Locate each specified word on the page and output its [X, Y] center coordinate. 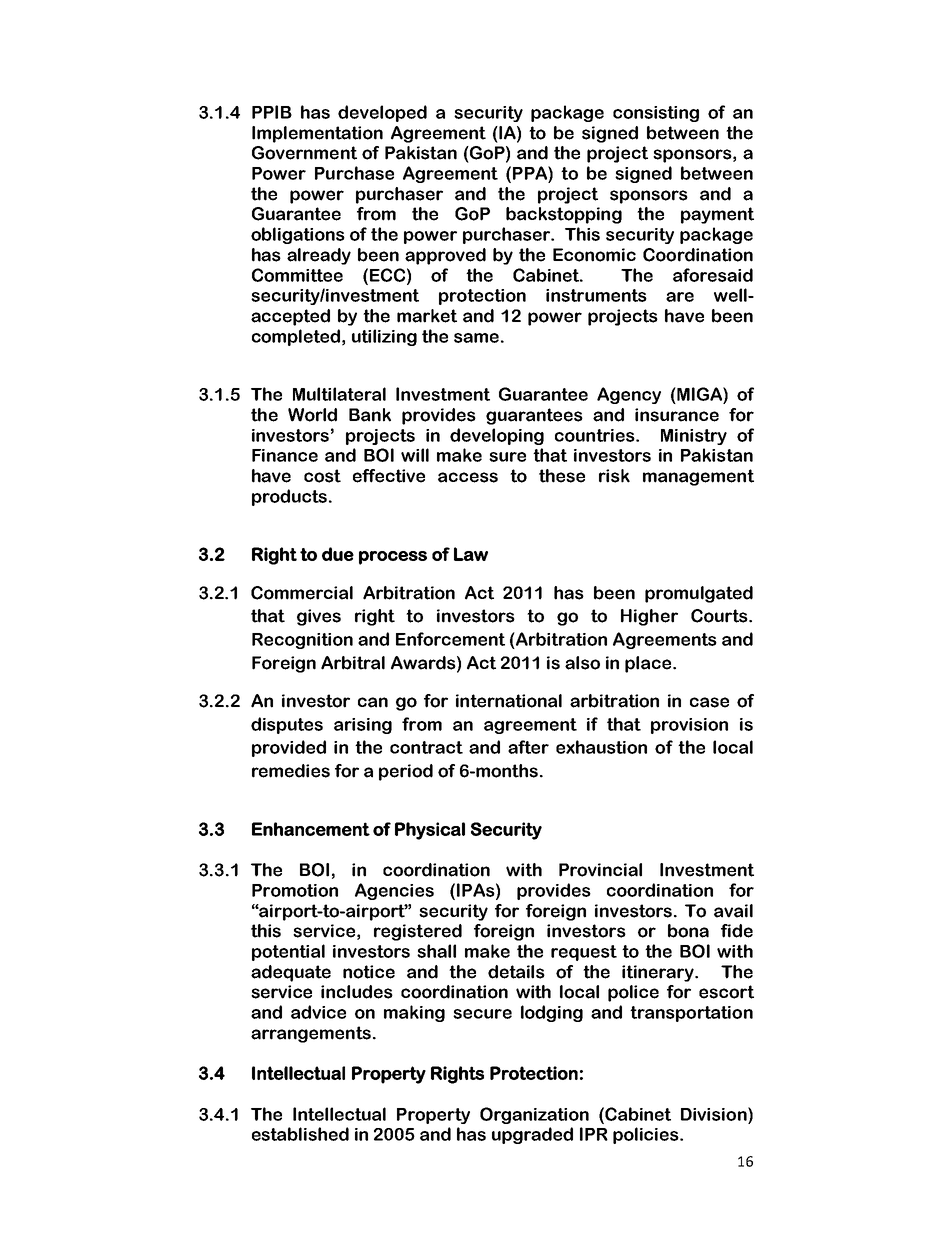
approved [445, 256]
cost [322, 476]
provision [689, 726]
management [698, 477]
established [300, 1134]
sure [507, 457]
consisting [656, 114]
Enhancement [311, 829]
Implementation [317, 134]
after [528, 747]
